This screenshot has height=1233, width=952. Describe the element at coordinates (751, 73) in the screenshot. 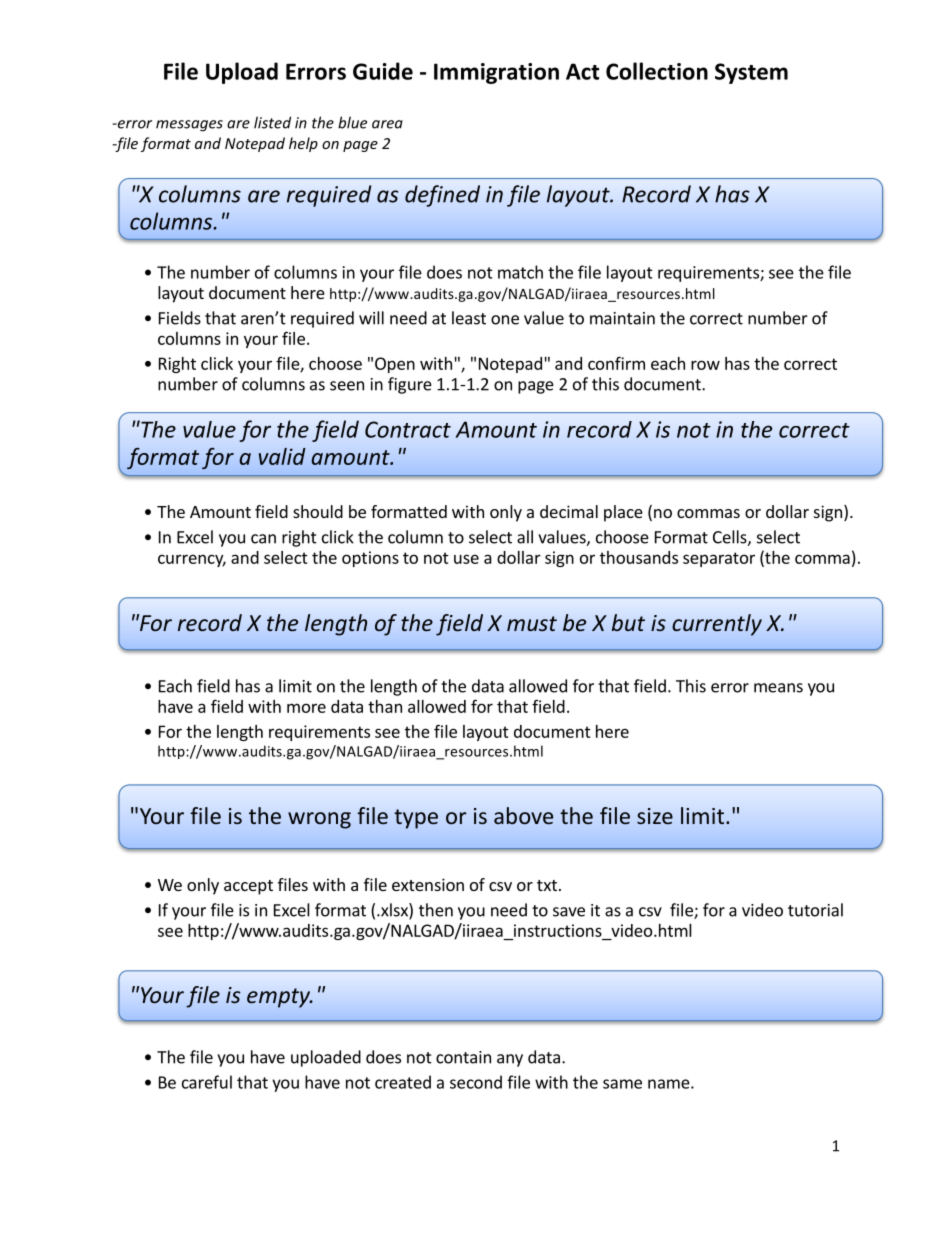

I see `System` at that location.
